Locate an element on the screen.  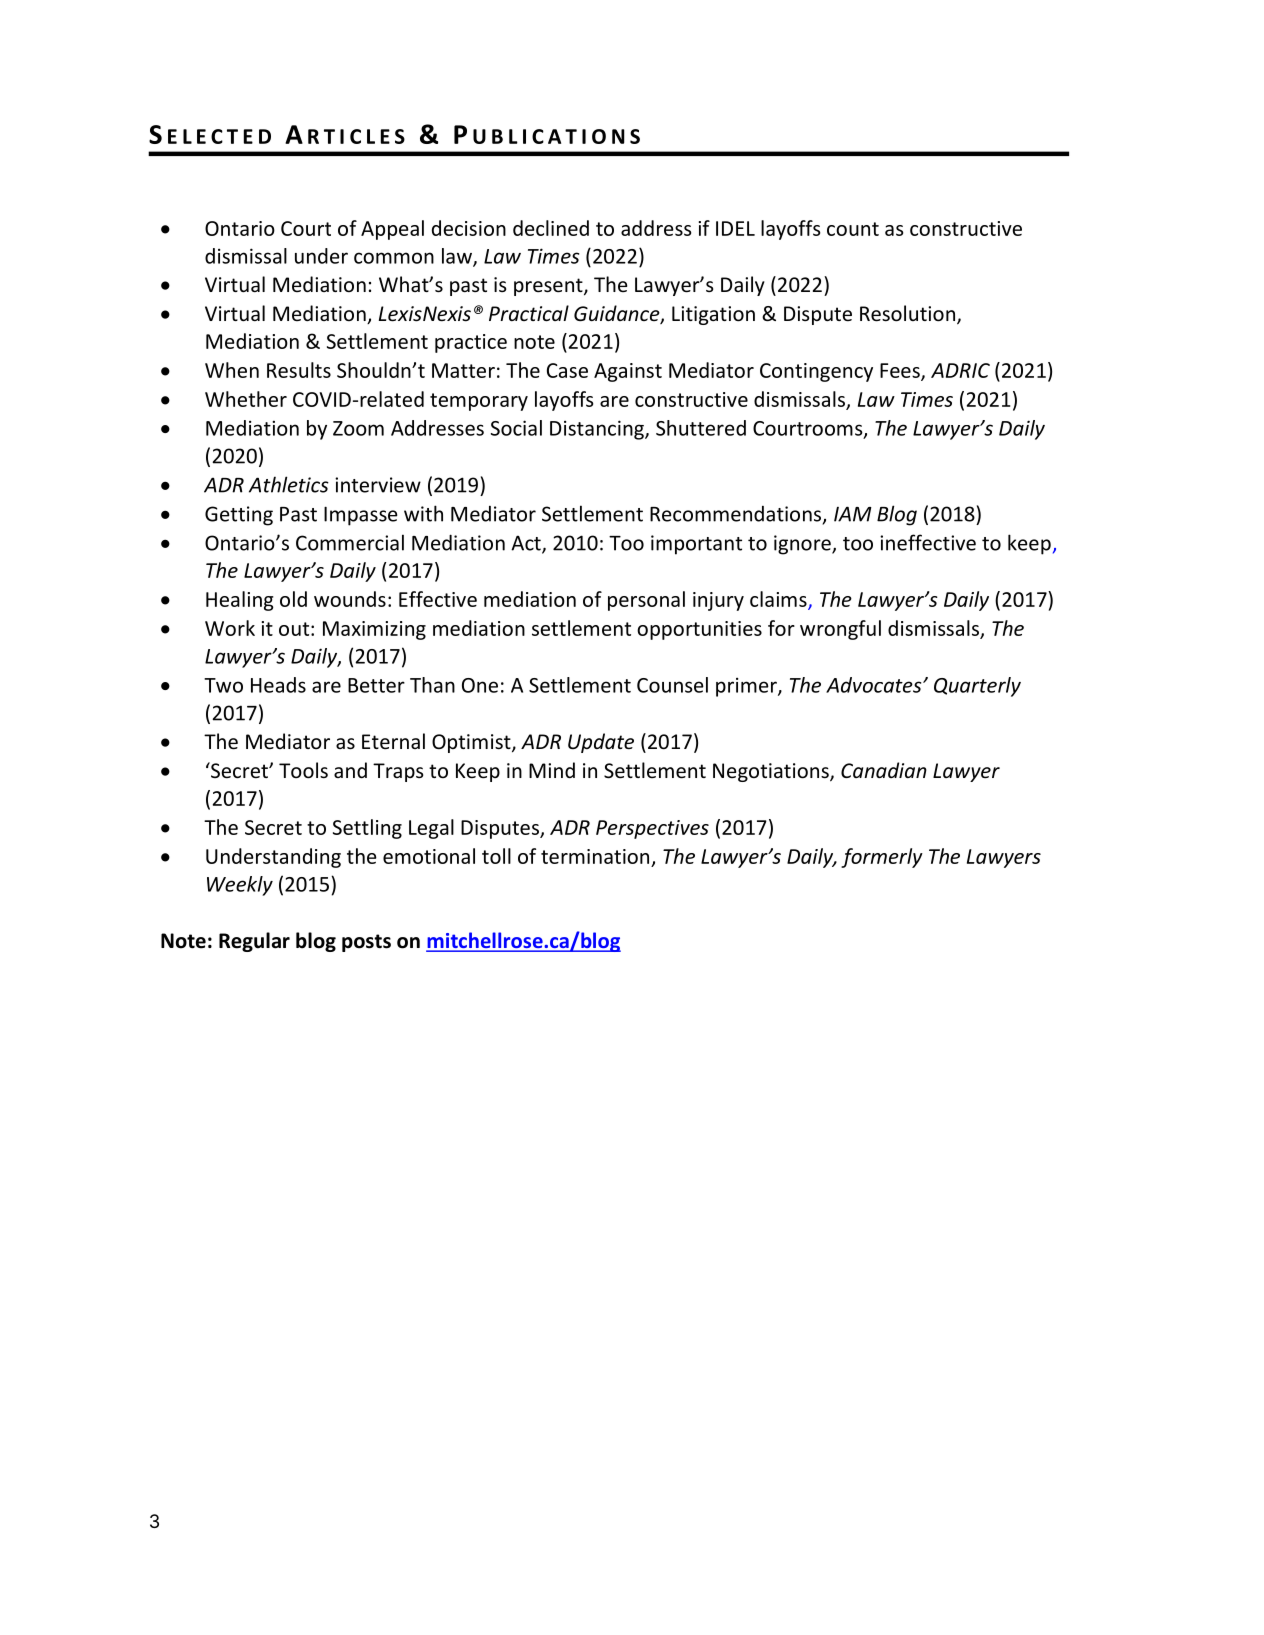
count is located at coordinates (853, 229).
